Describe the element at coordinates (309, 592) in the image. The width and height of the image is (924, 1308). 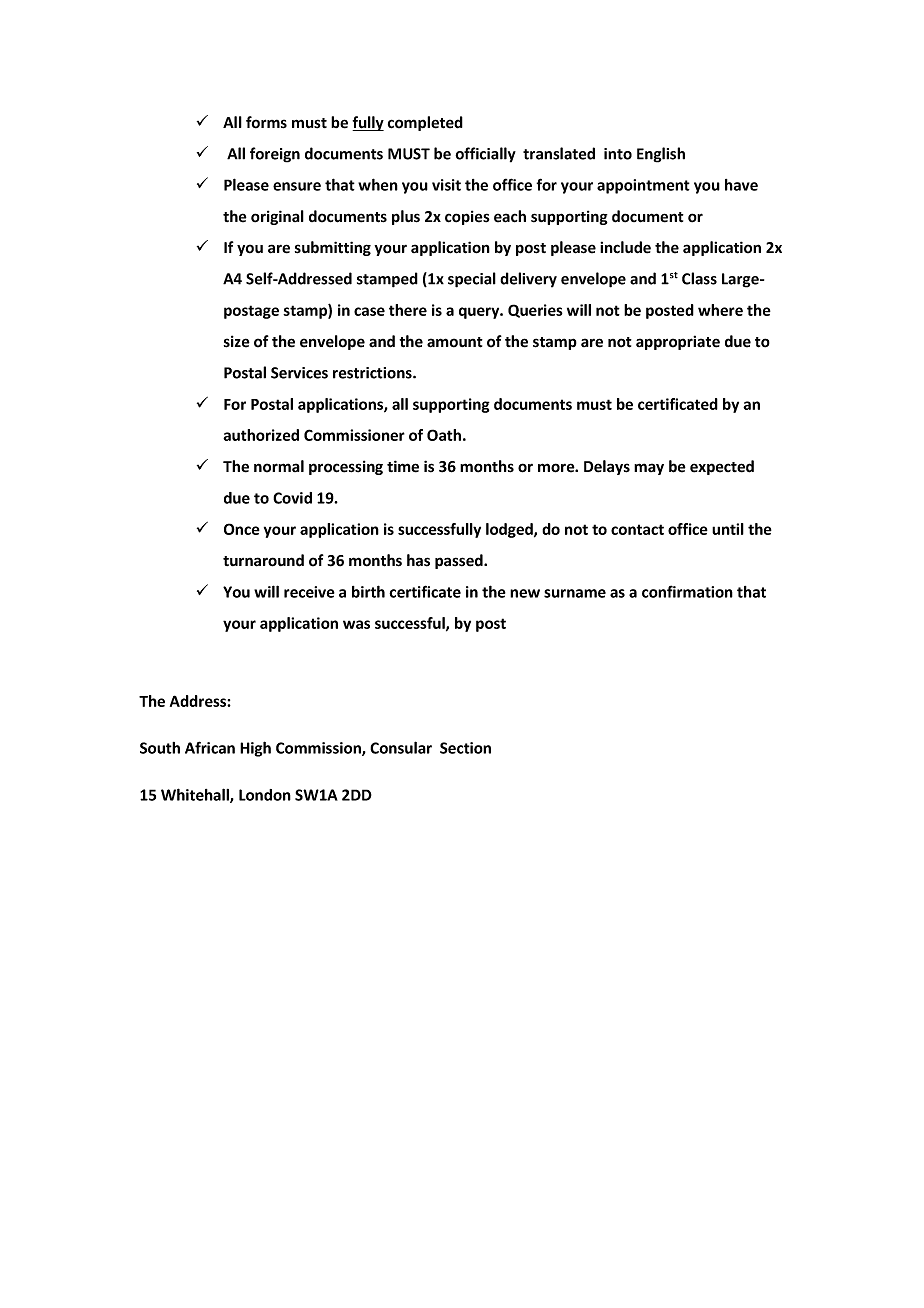
I see `receive` at that location.
